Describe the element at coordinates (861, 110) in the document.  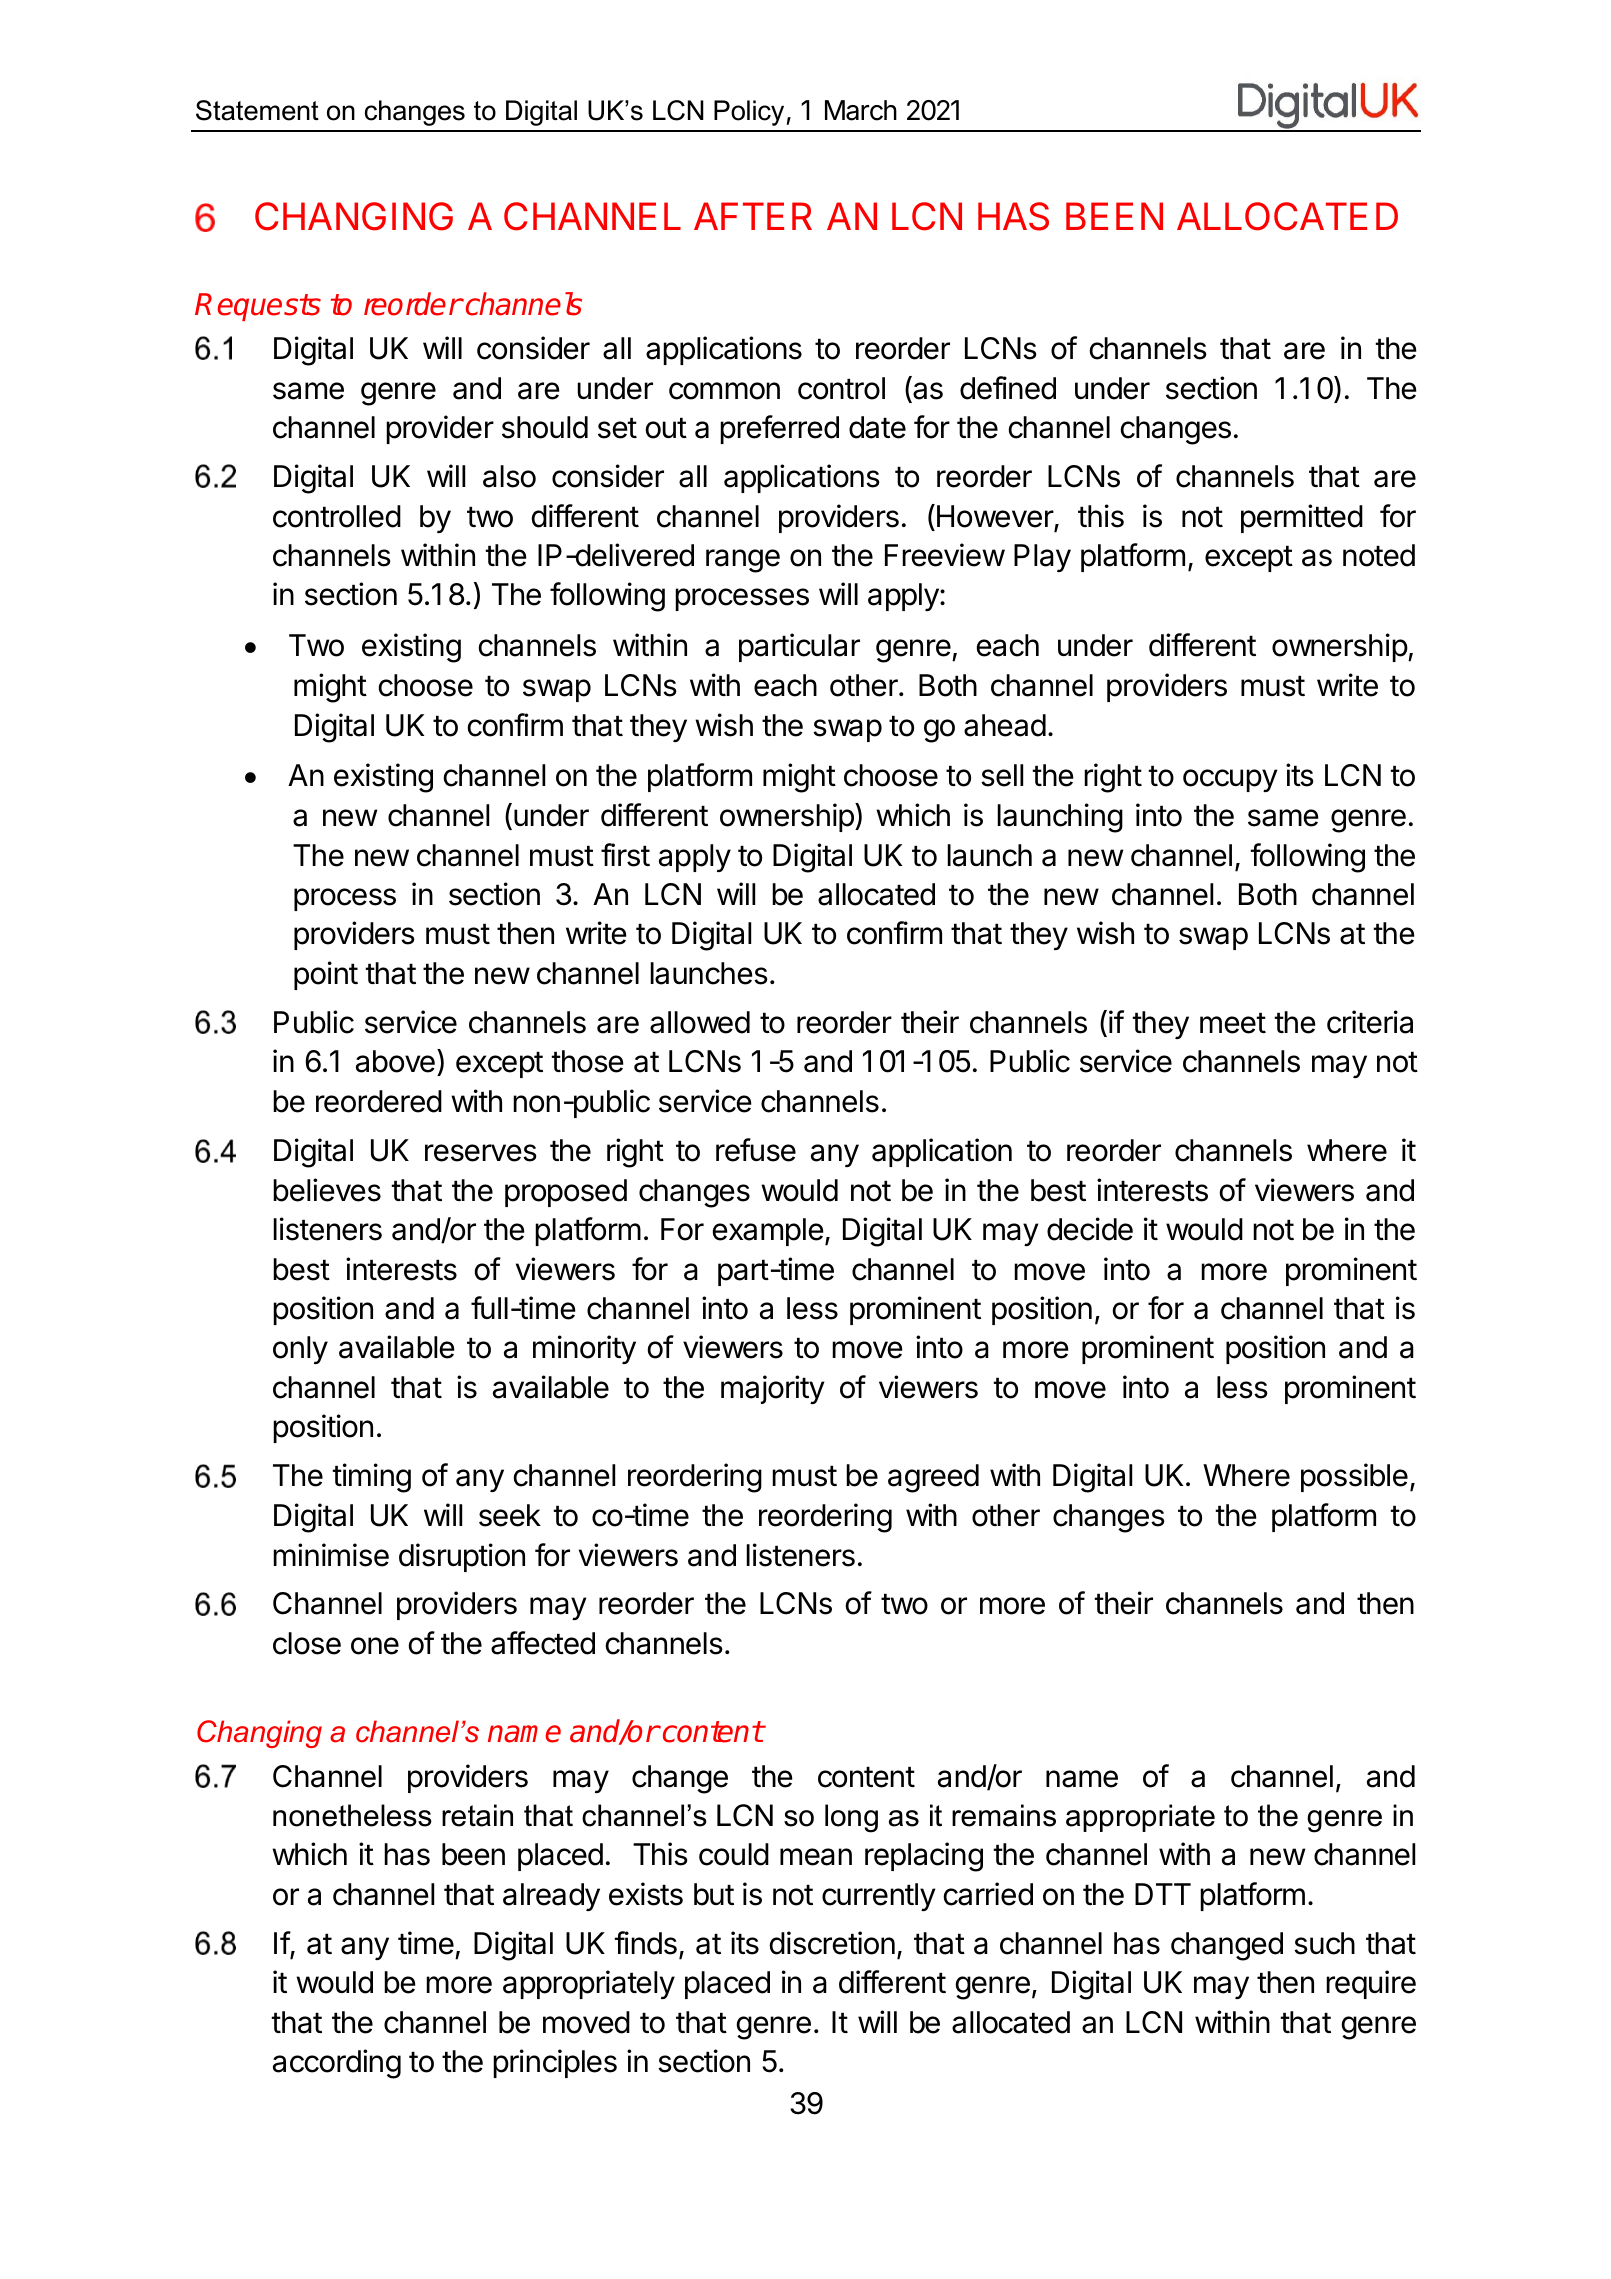
I see `March` at that location.
